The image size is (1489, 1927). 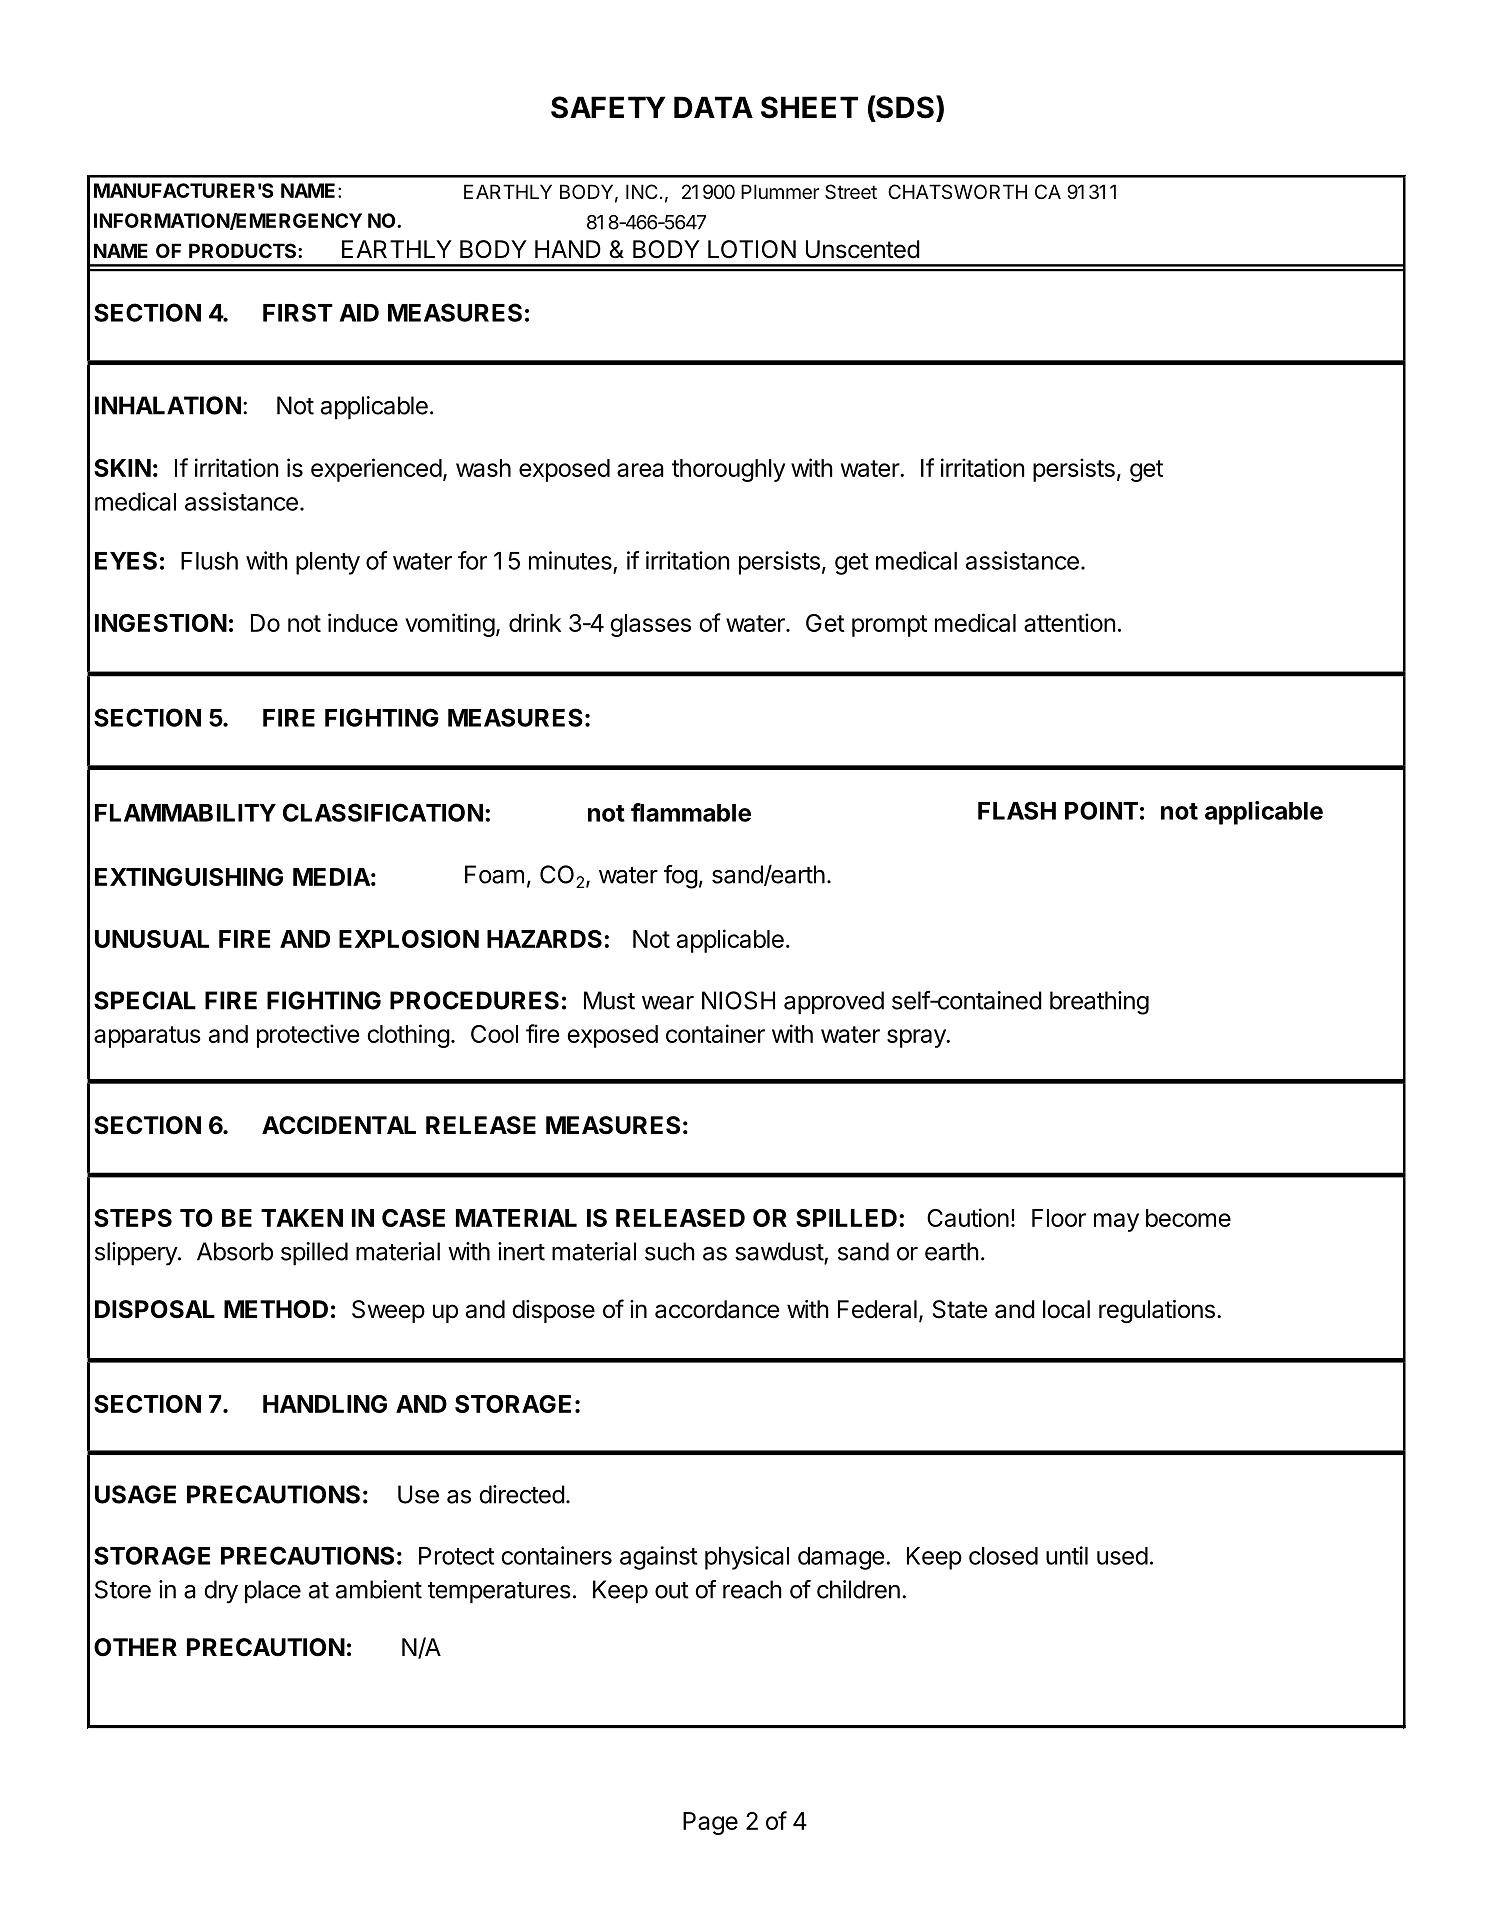 What do you see at coordinates (161, 623) in the image?
I see `INGESTION` at bounding box center [161, 623].
